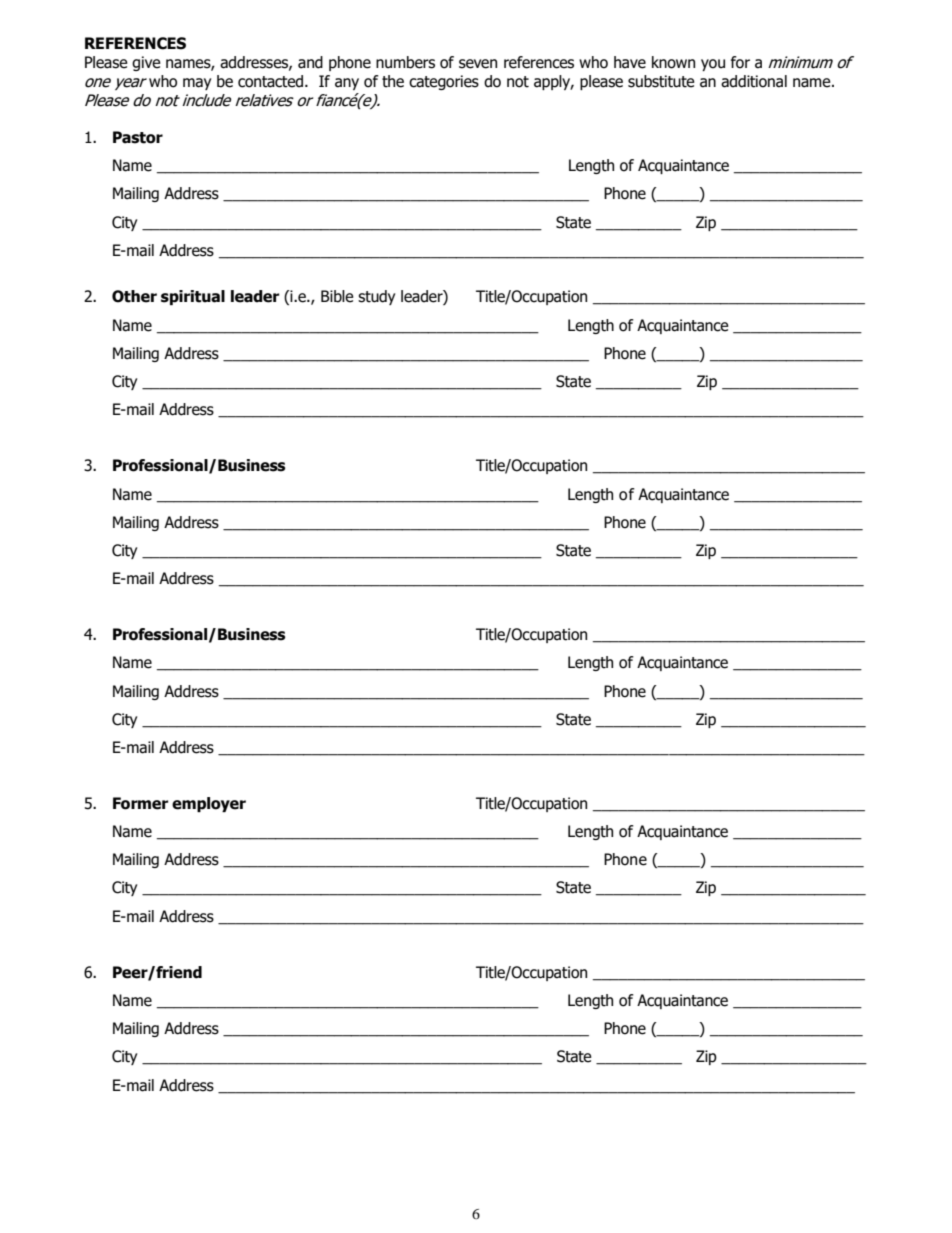 This screenshot has width=952, height=1233. What do you see at coordinates (138, 137) in the screenshot?
I see `Pastor` at bounding box center [138, 137].
